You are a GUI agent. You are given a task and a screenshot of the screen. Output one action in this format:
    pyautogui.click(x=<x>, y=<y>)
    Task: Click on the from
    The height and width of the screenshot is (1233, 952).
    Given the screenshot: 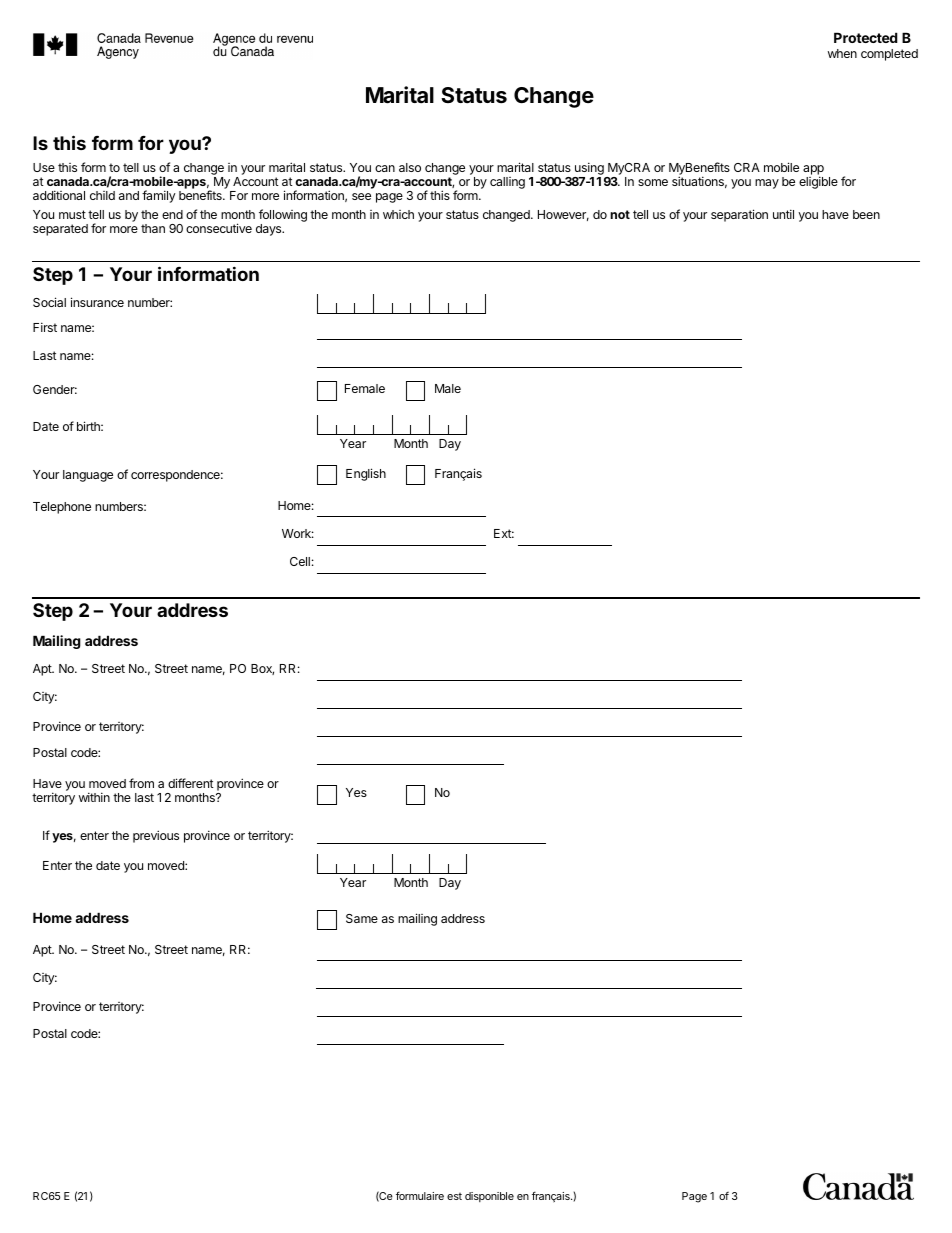 What is the action you would take?
    pyautogui.click(x=141, y=783)
